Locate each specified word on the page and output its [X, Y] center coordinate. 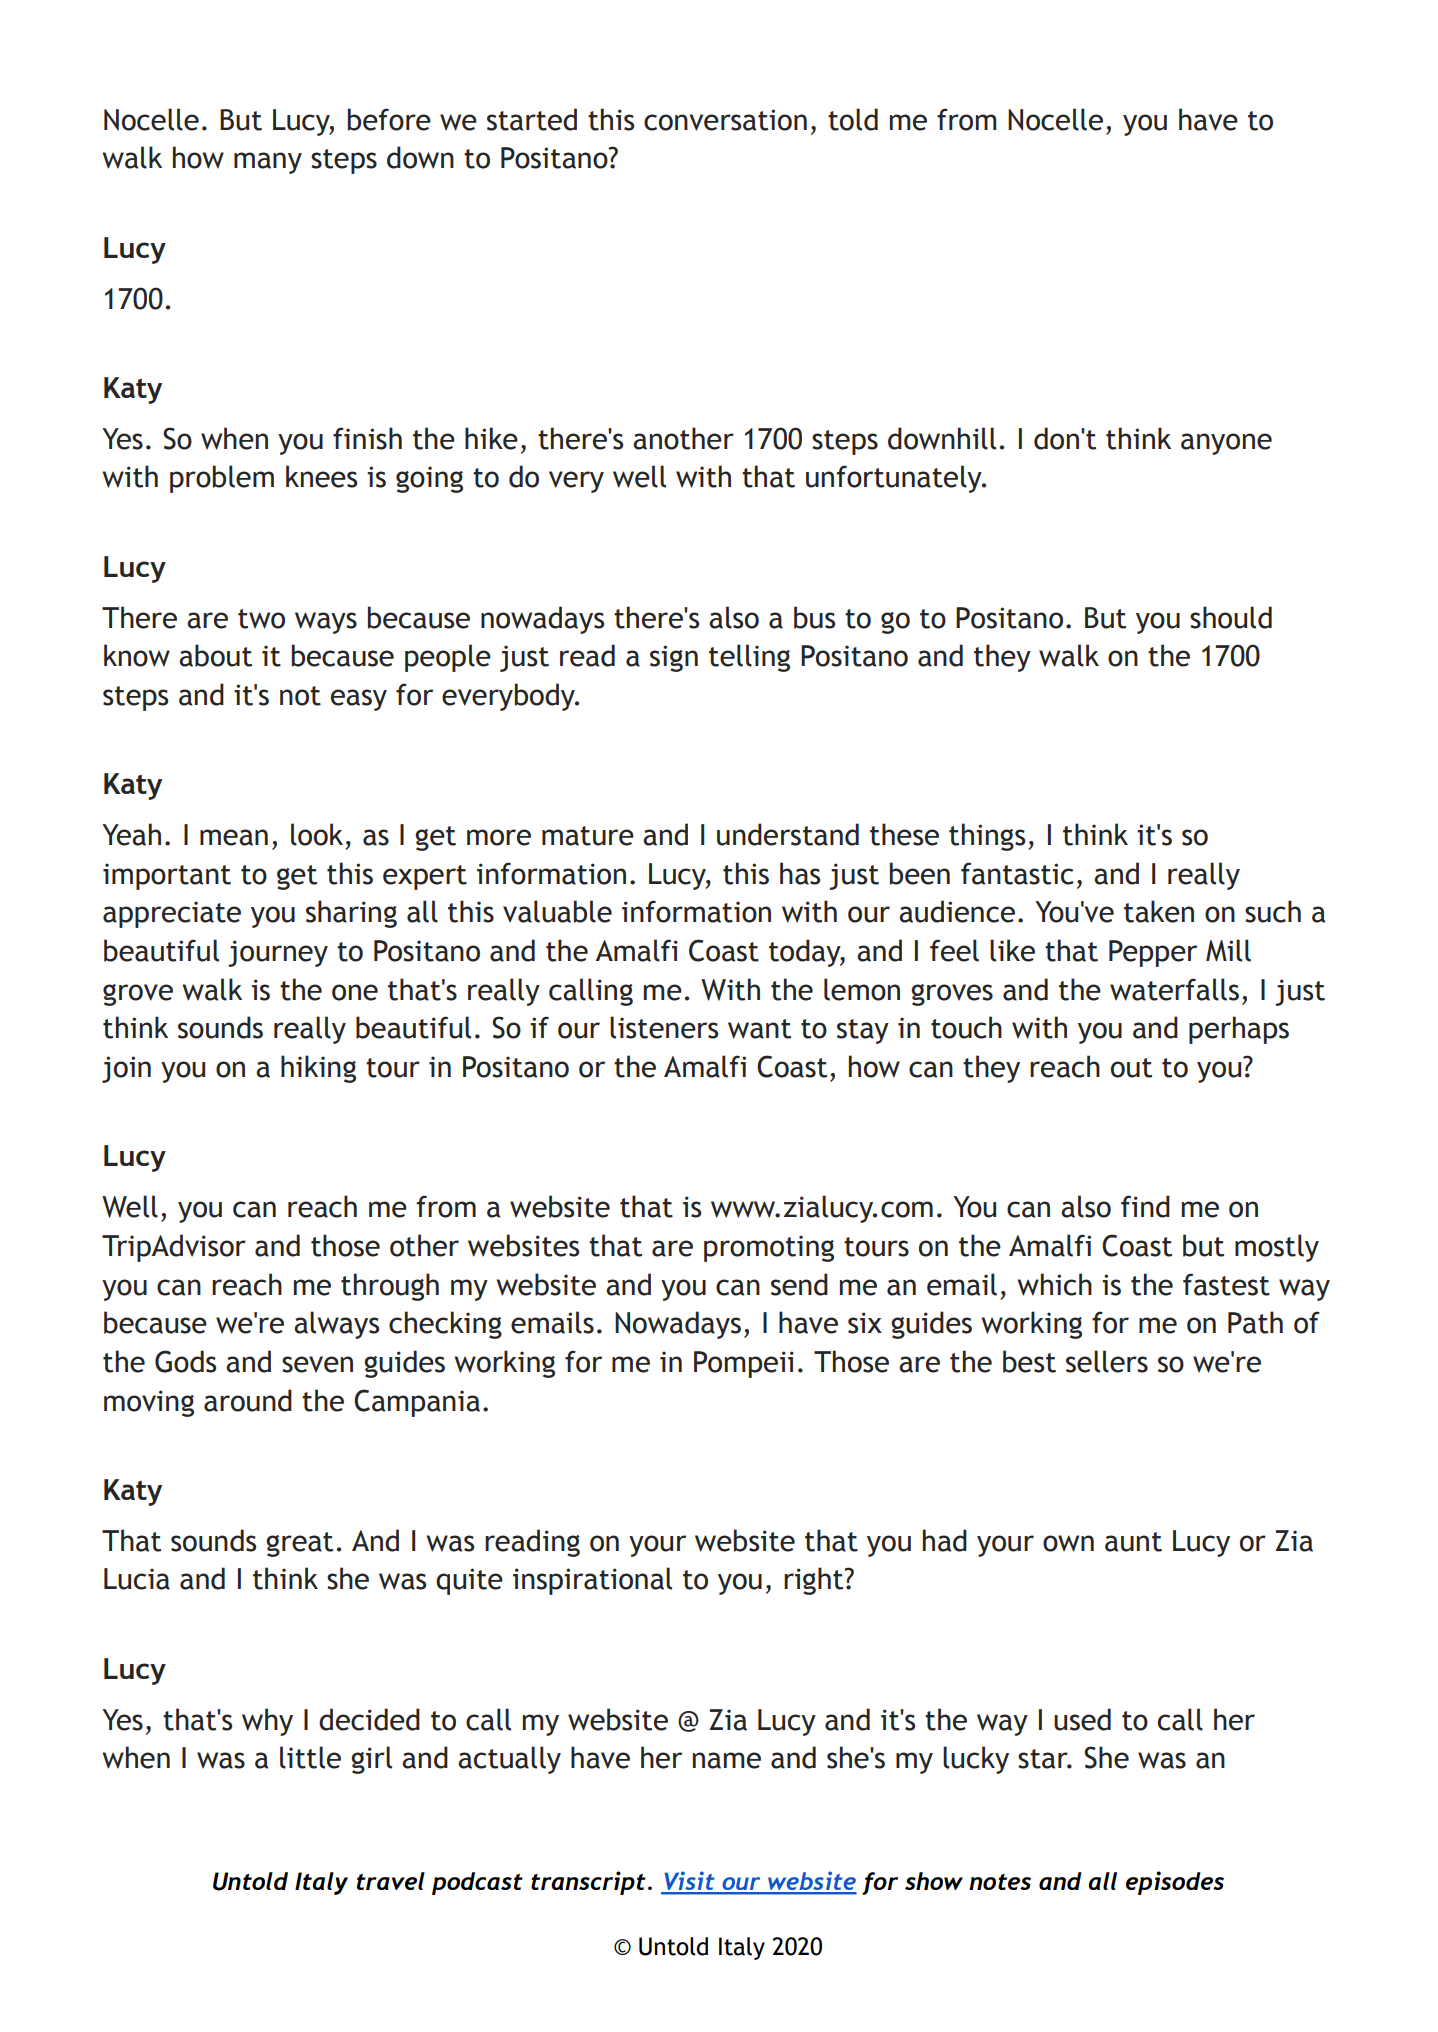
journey [278, 953]
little [310, 1757]
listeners [664, 1027]
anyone [1226, 444]
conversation [725, 120]
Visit [689, 1882]
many [268, 163]
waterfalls [1174, 989]
